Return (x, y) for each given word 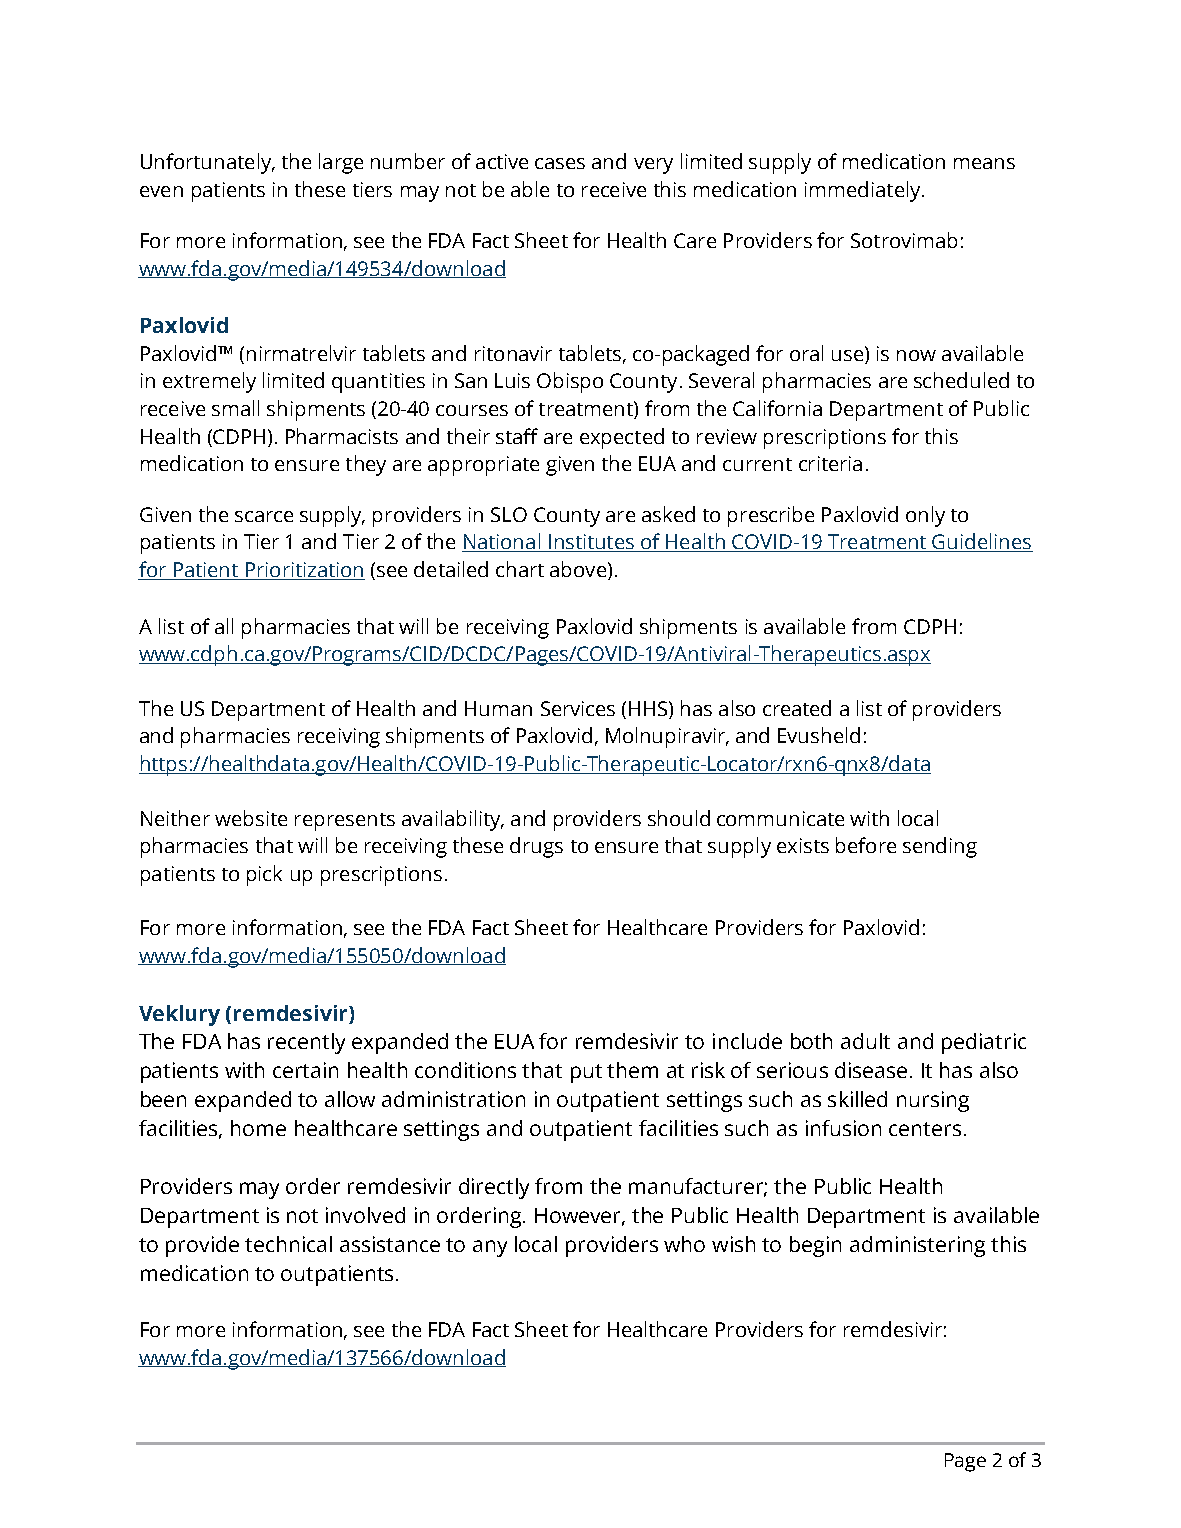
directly (494, 1188)
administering (917, 1246)
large (341, 163)
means (984, 163)
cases (560, 163)
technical (288, 1244)
